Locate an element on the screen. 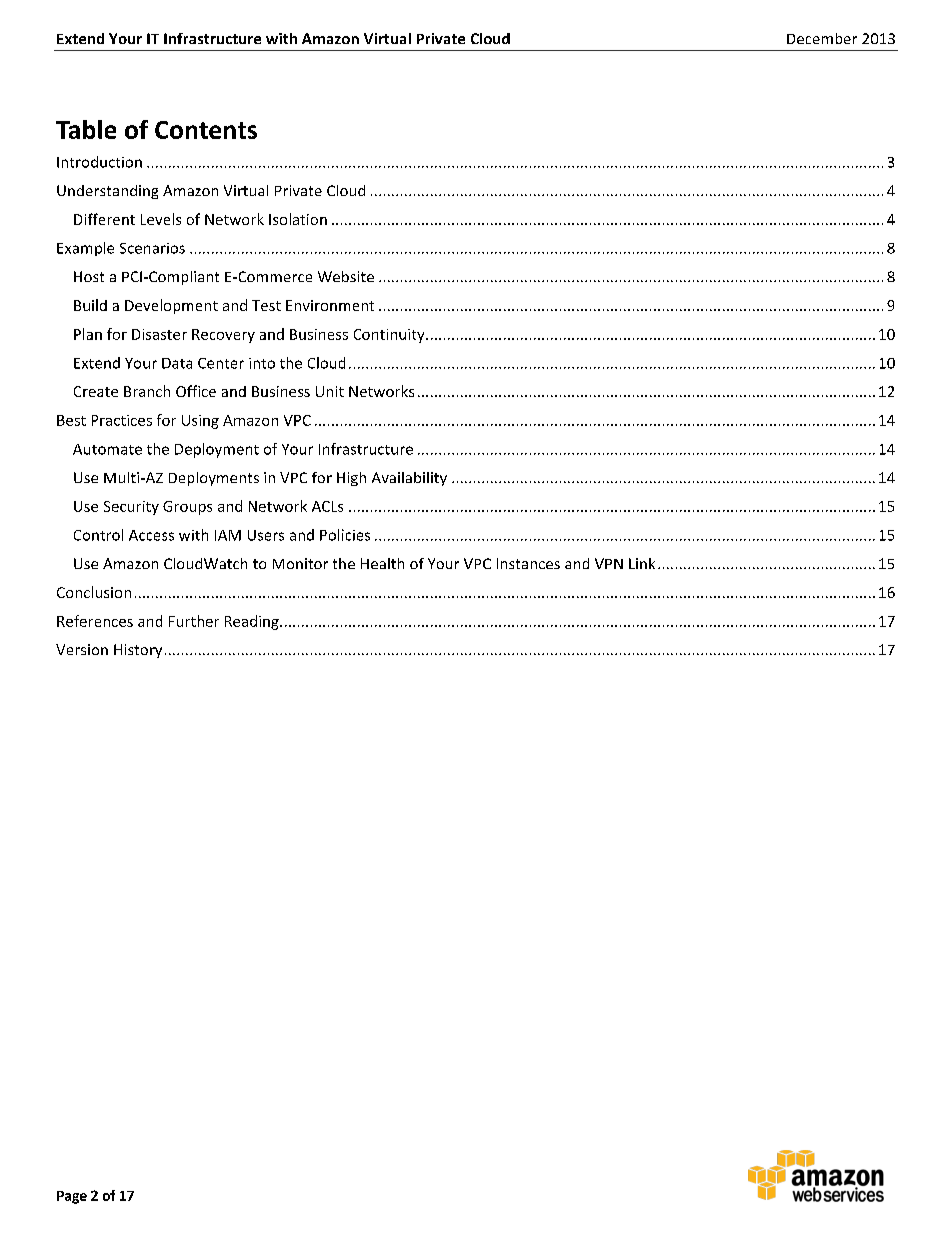 This screenshot has height=1233, width=952. Health is located at coordinates (382, 563).
